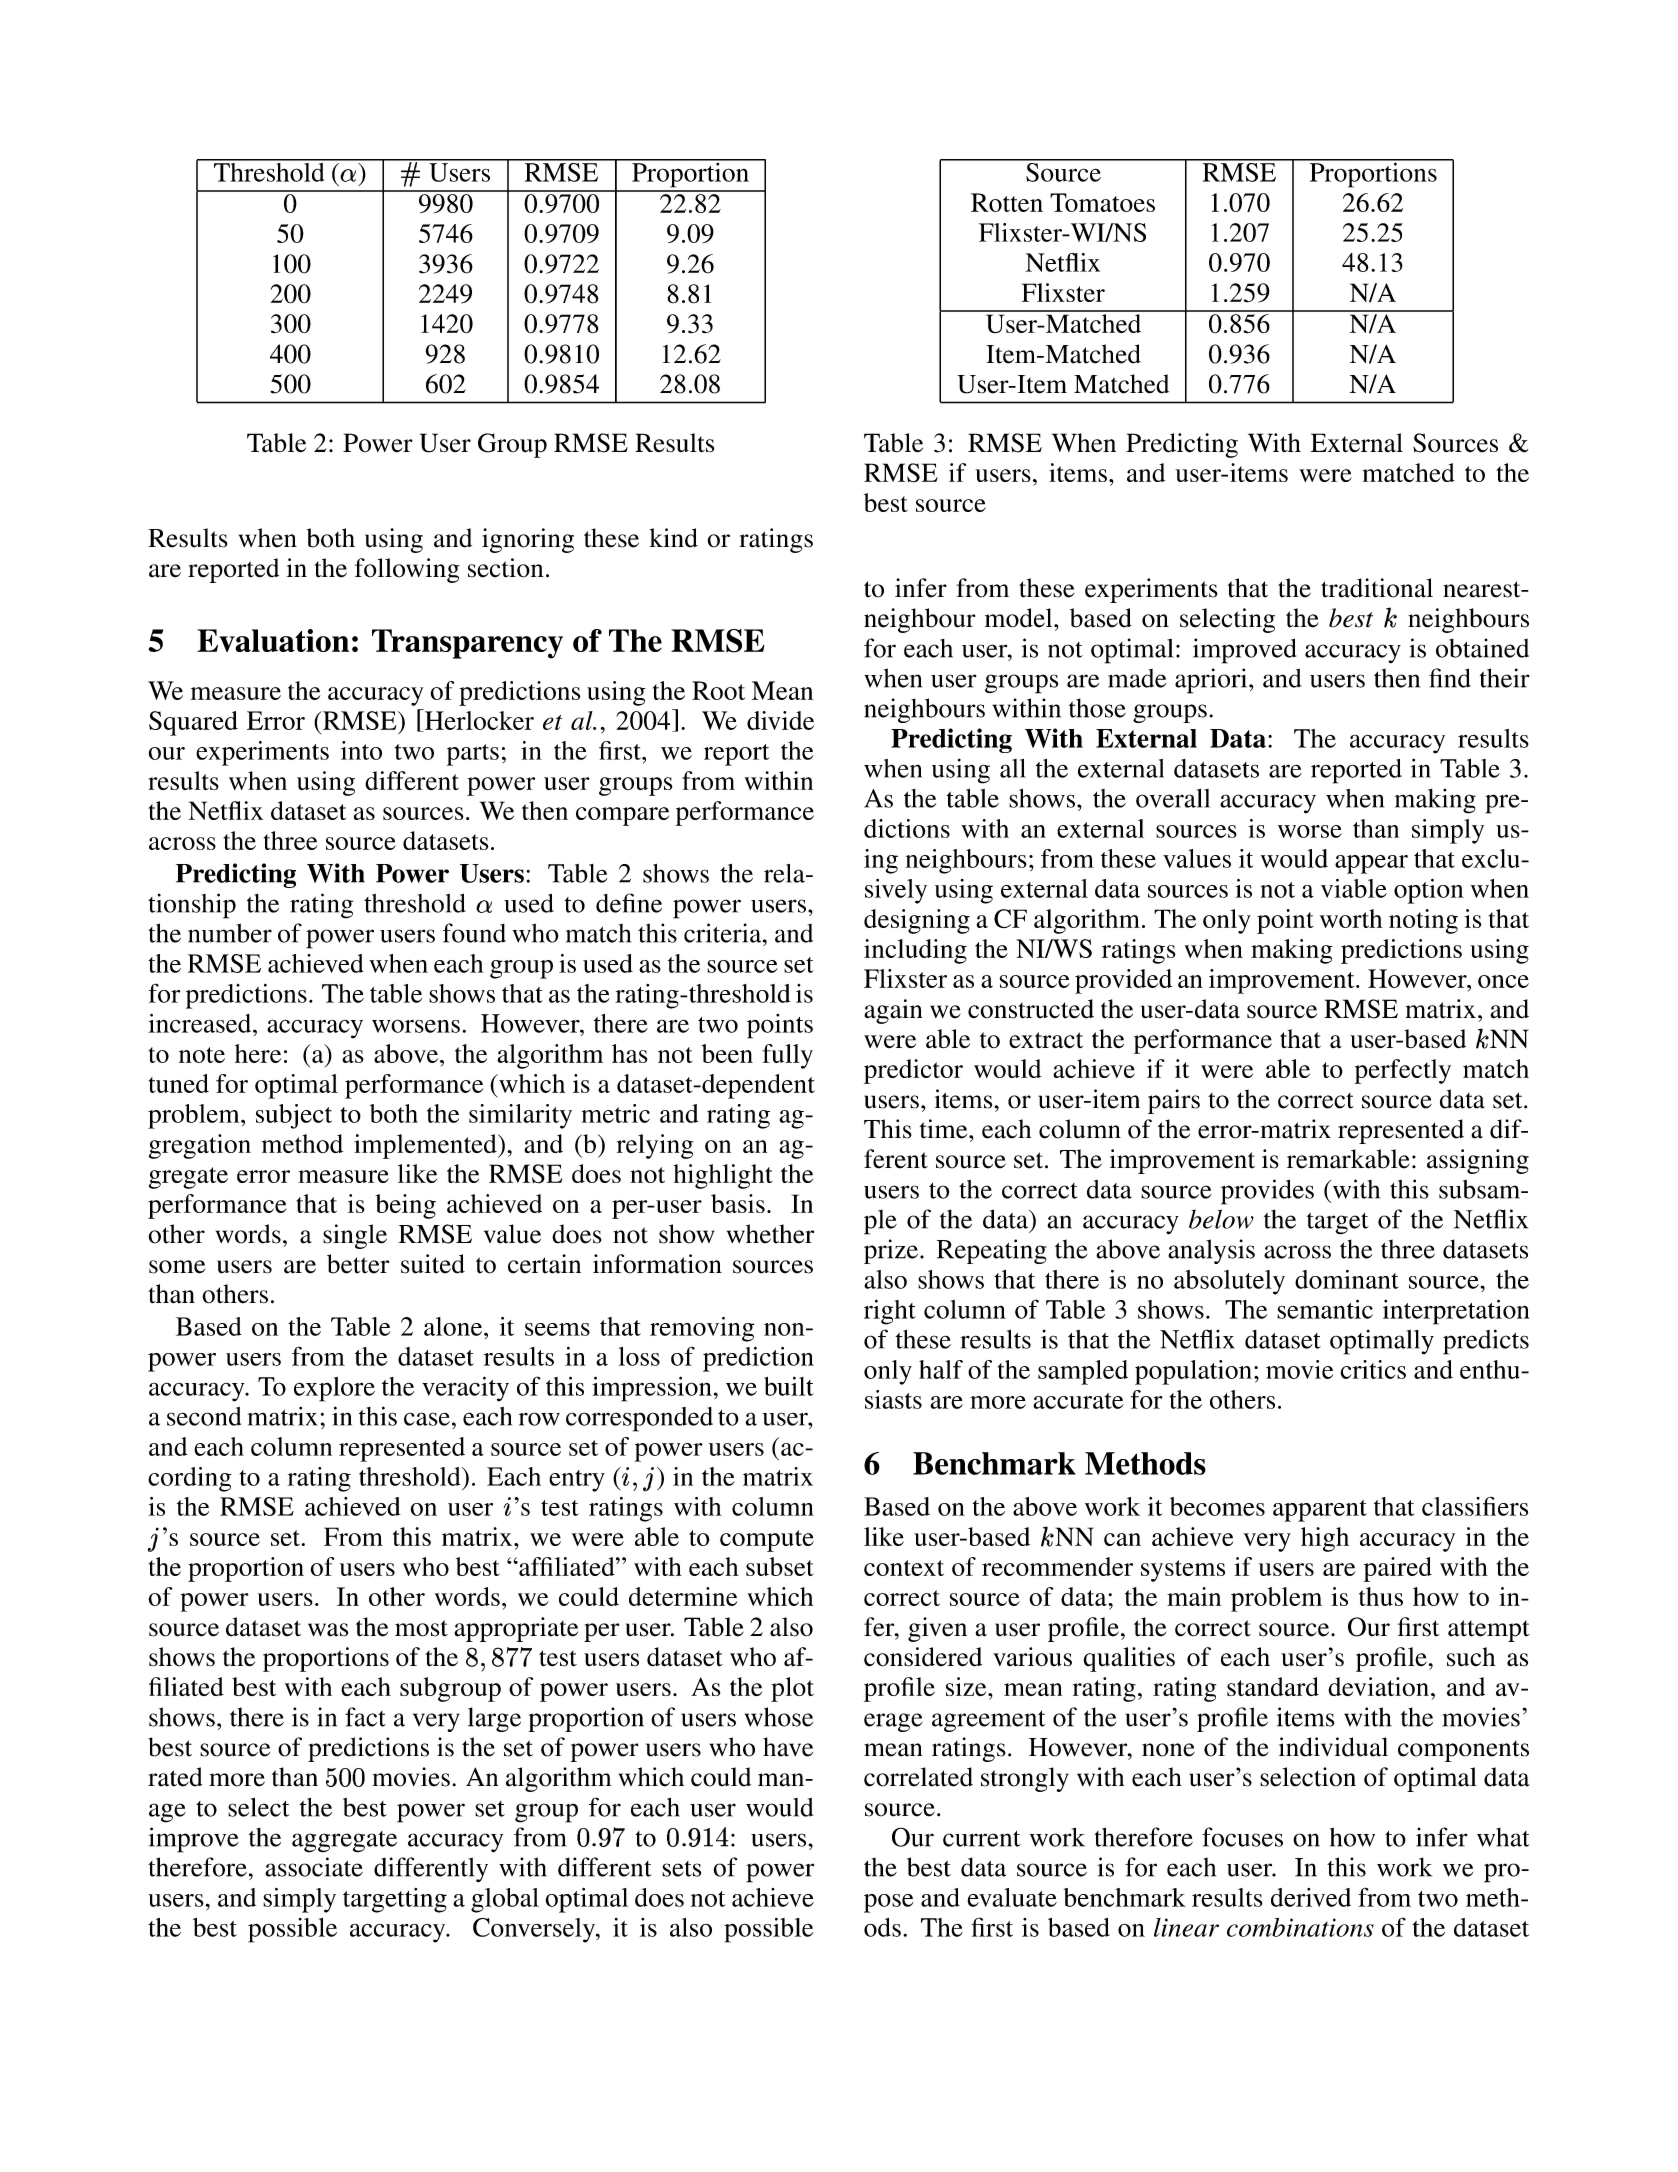  Describe the element at coordinates (1377, 588) in the screenshot. I see `traditional` at that location.
